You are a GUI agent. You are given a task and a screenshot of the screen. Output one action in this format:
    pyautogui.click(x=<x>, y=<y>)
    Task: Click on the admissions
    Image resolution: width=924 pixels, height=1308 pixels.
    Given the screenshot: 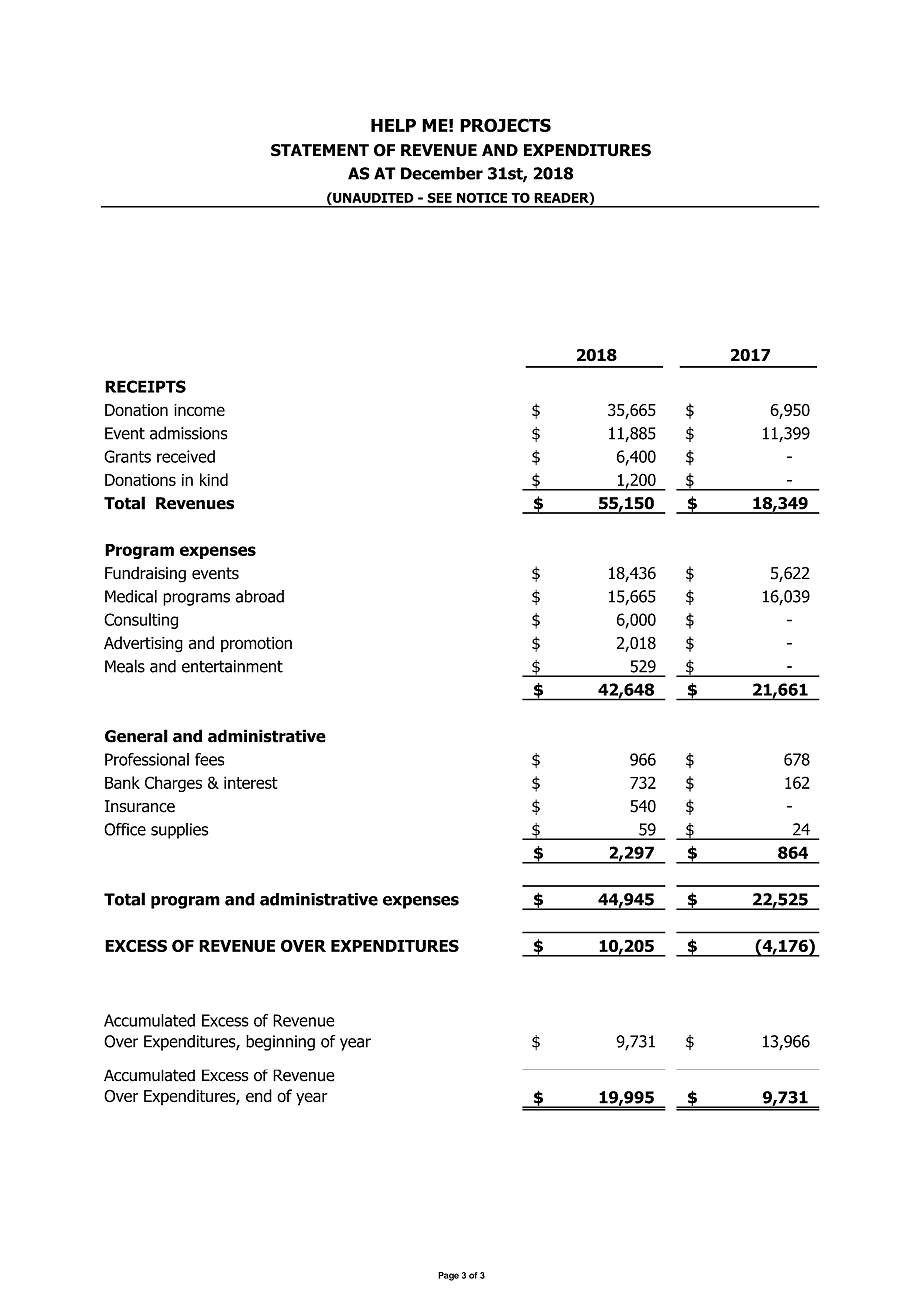 What is the action you would take?
    pyautogui.click(x=189, y=433)
